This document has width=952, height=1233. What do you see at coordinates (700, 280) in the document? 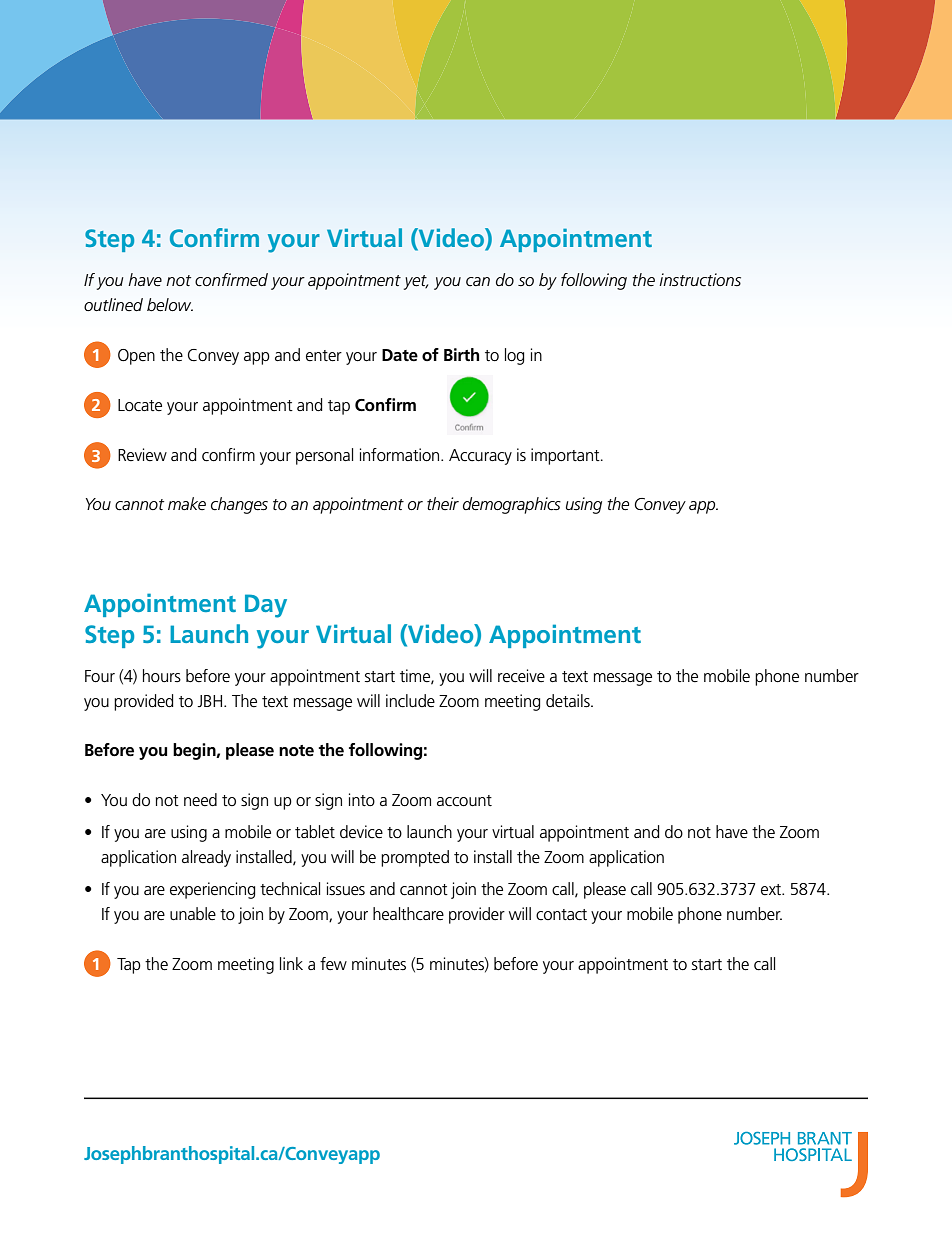
I see `instructions` at bounding box center [700, 280].
